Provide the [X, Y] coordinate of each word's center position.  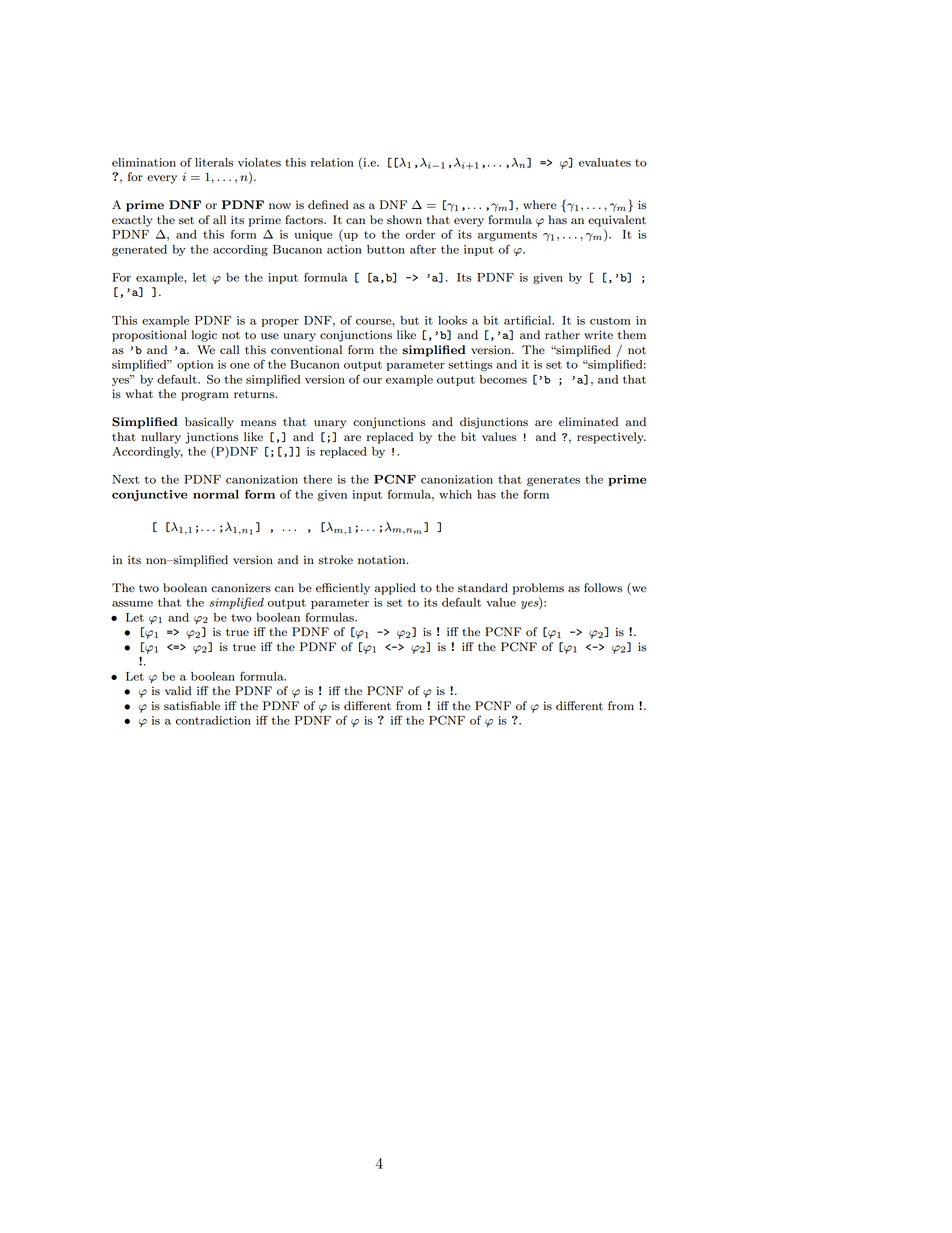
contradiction [213, 720]
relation [332, 162]
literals [214, 162]
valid [178, 690]
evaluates [605, 162]
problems [538, 589]
